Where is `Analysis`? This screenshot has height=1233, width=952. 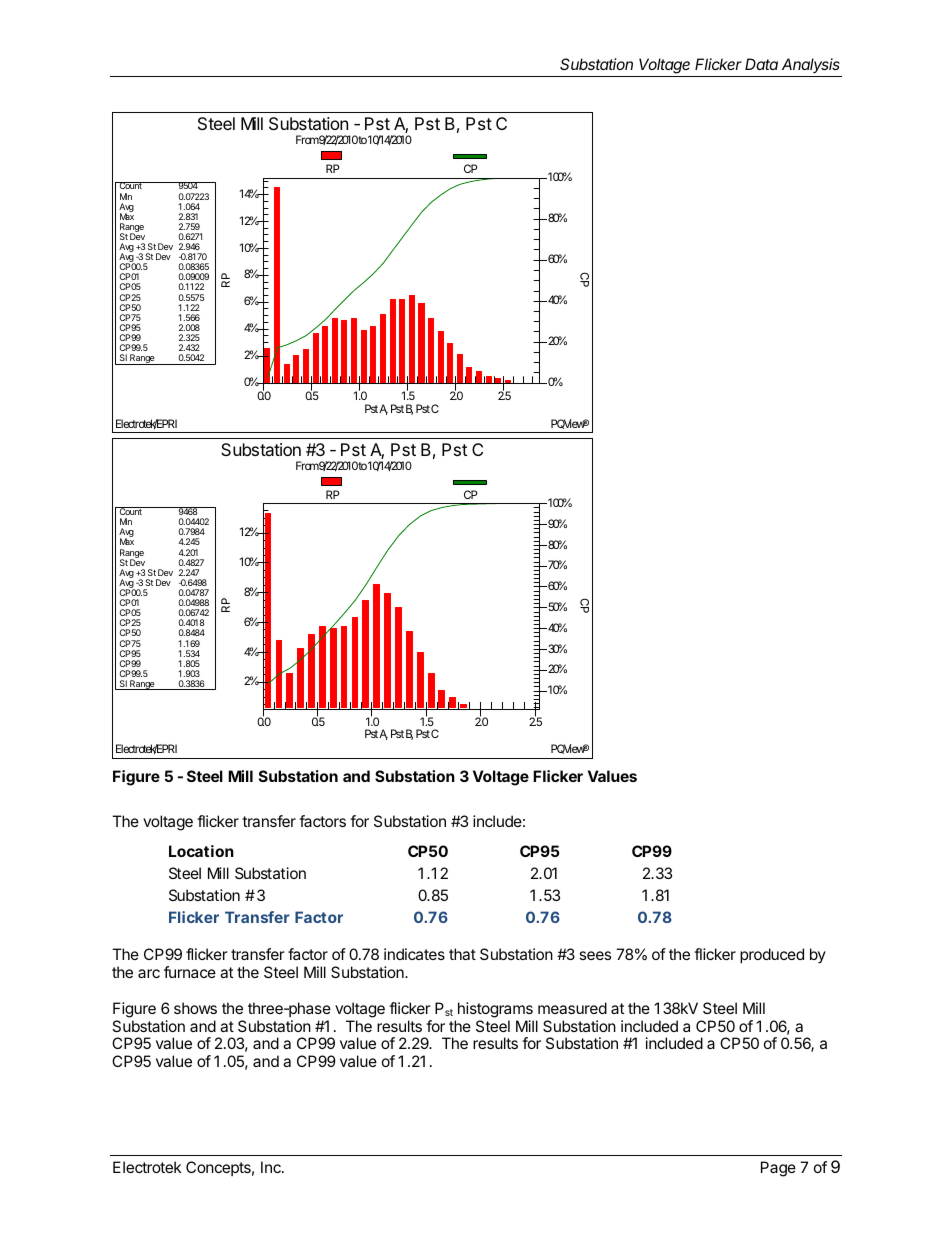 Analysis is located at coordinates (811, 65).
